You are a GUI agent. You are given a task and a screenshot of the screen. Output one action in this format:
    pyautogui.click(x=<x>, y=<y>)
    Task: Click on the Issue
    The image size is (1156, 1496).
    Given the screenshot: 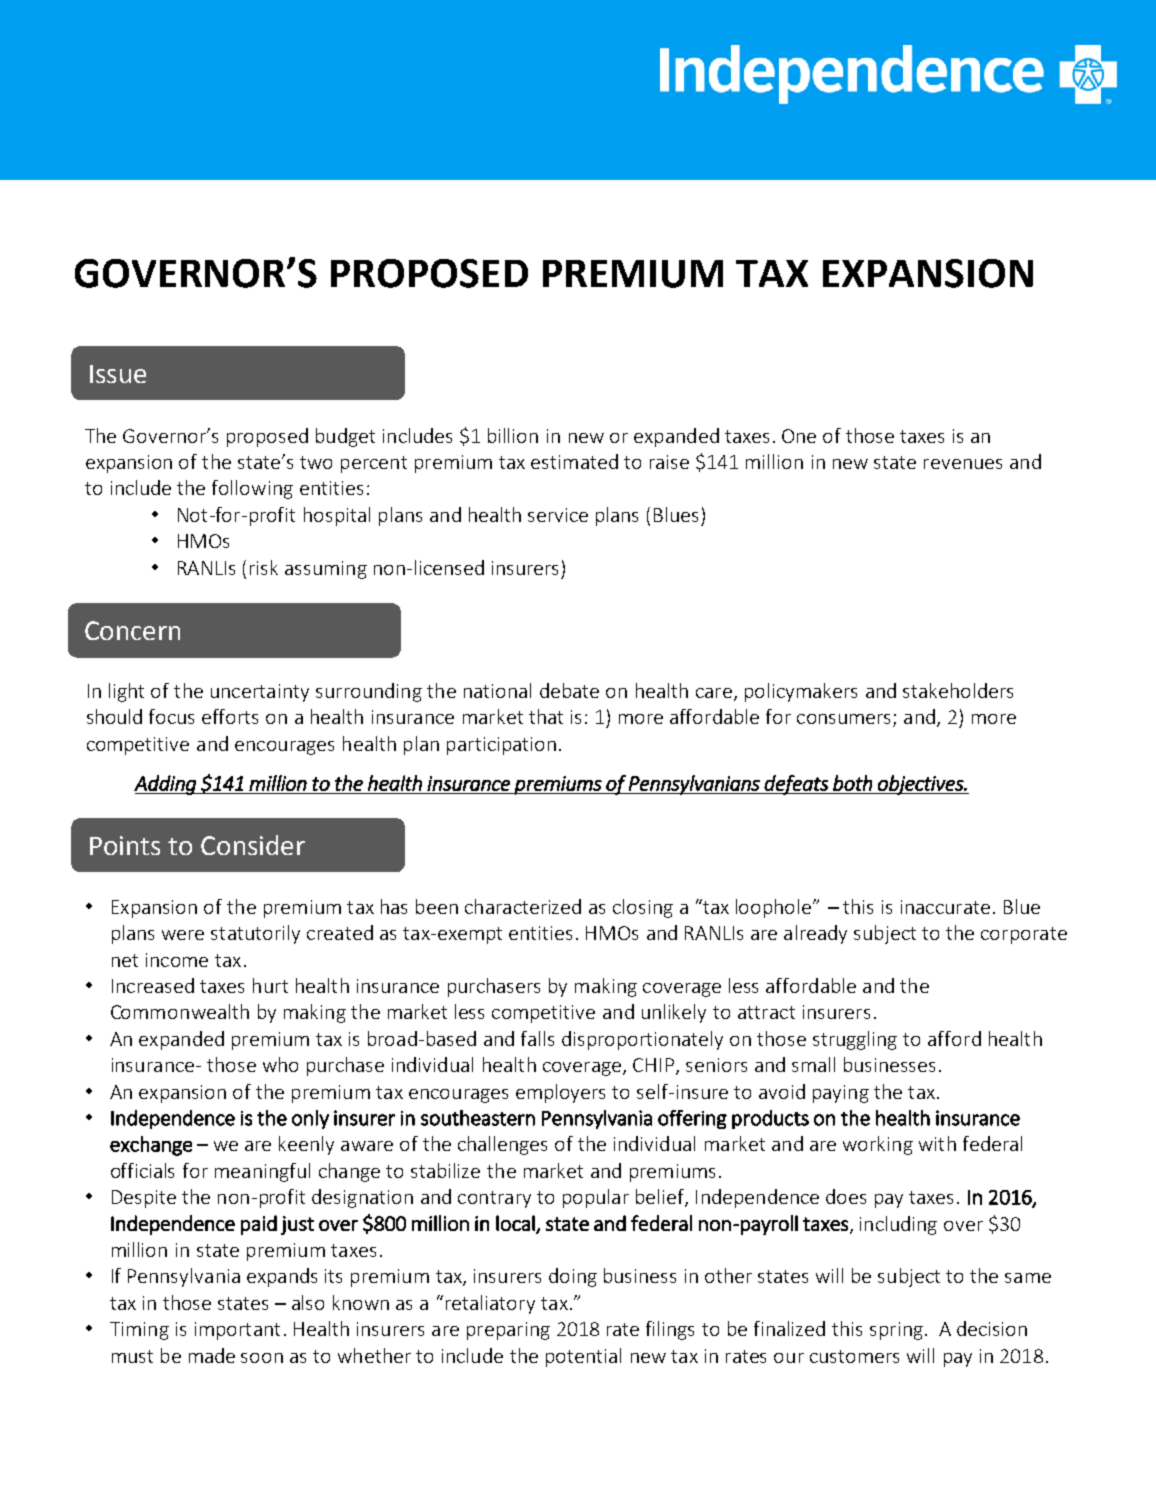 What is the action you would take?
    pyautogui.click(x=118, y=374)
